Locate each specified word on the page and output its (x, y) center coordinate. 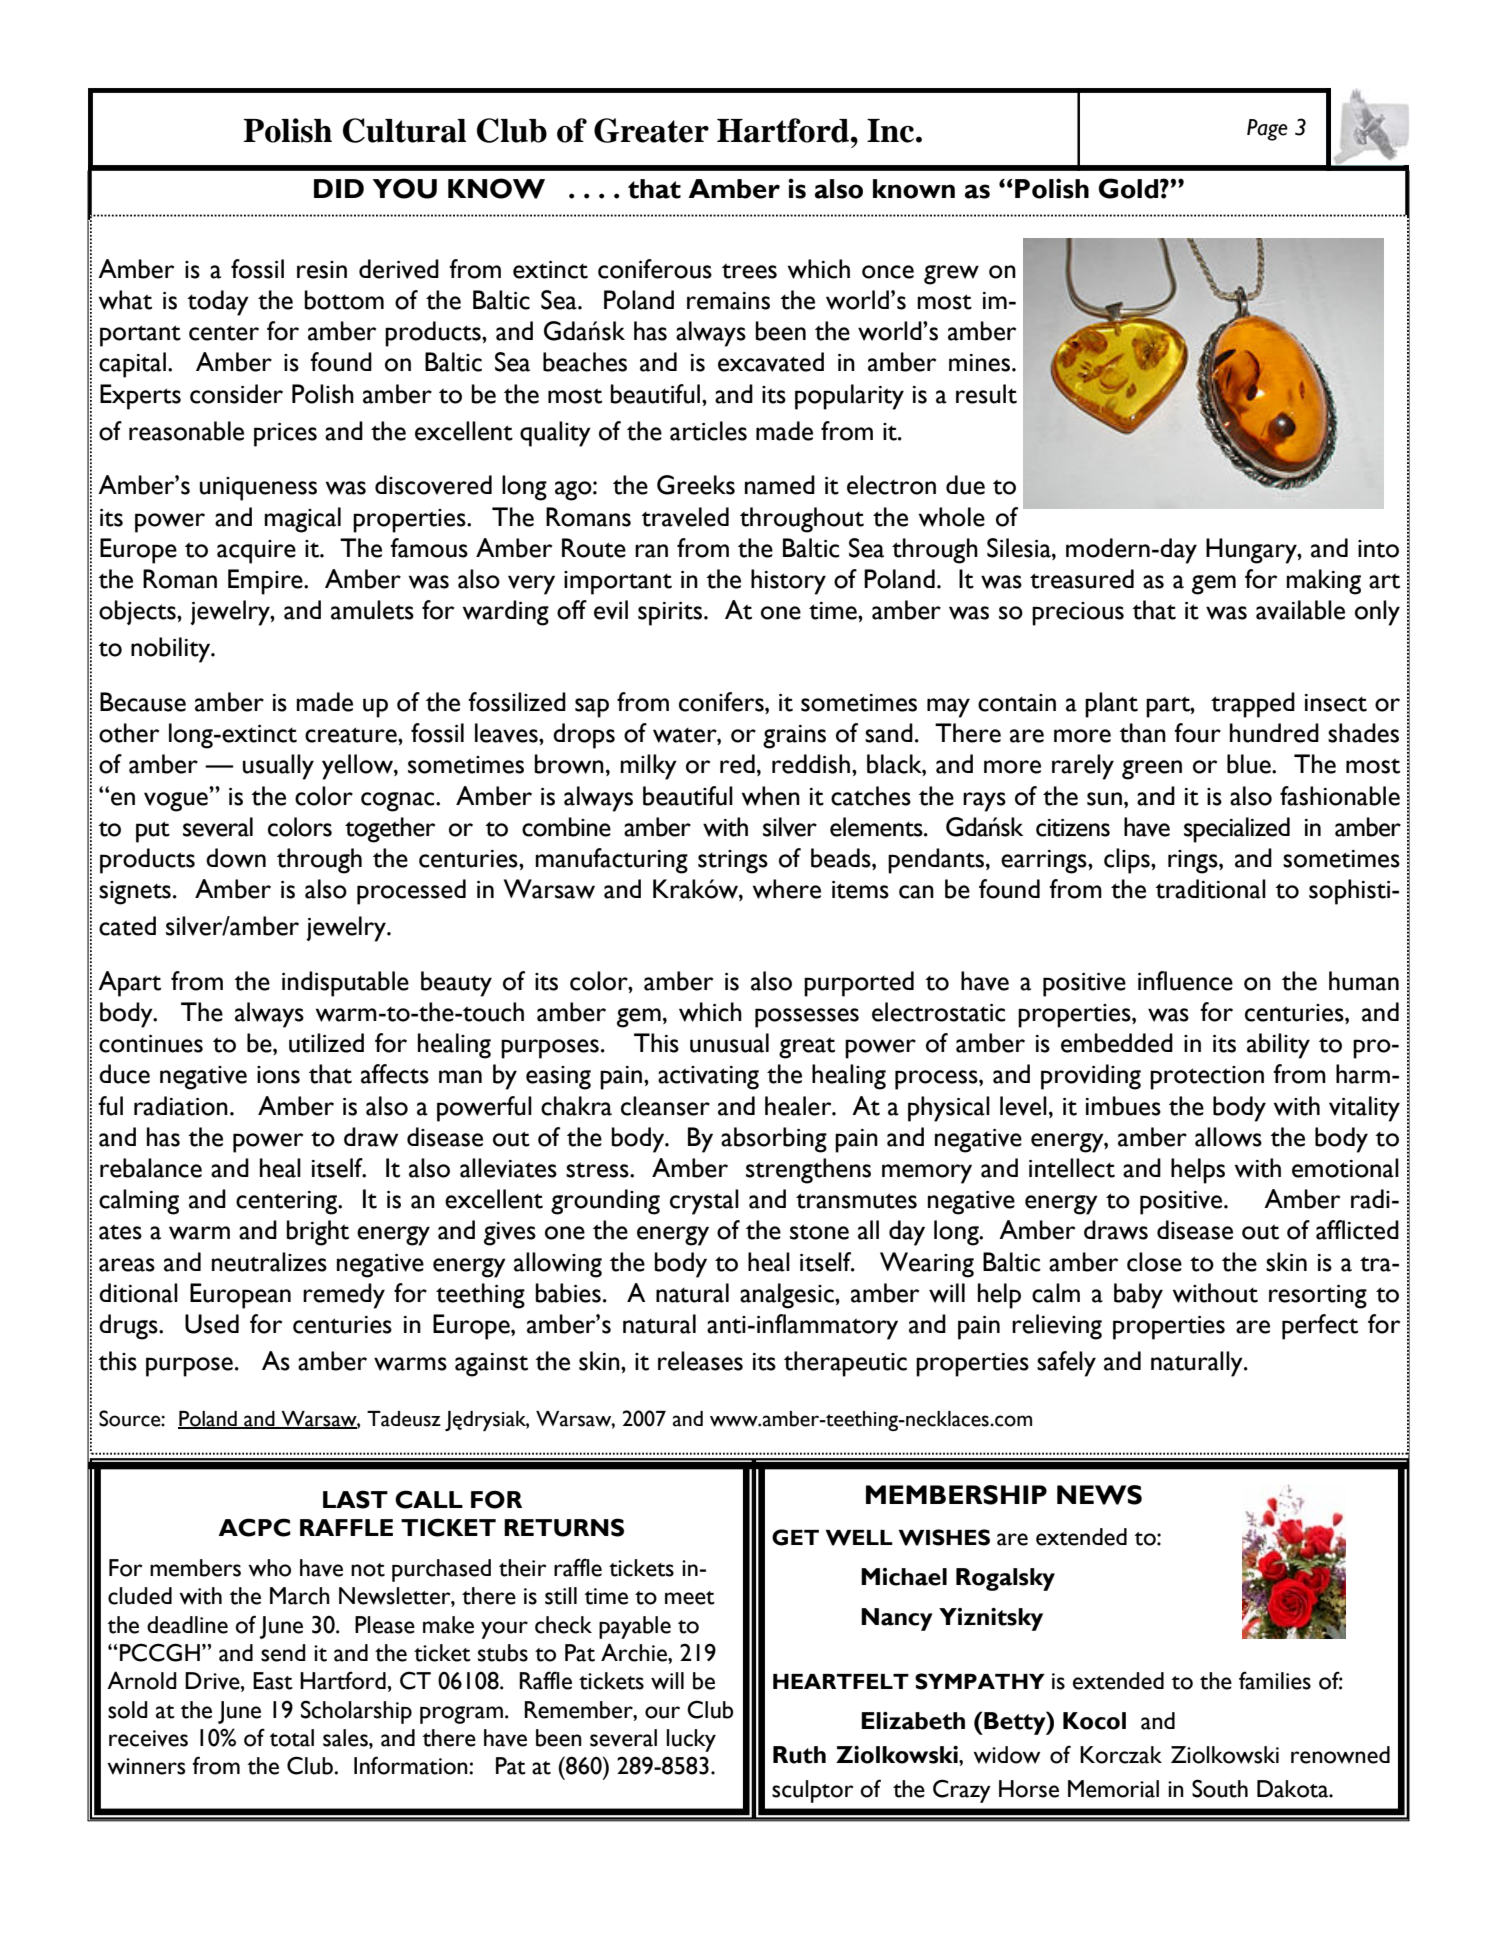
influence (1185, 981)
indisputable (345, 984)
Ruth (799, 1755)
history (788, 582)
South (1220, 1788)
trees (749, 271)
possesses (807, 1018)
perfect (1320, 1327)
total (291, 1738)
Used (212, 1324)
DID (339, 188)
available (1300, 610)
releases (700, 1361)
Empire (266, 582)
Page (1267, 130)
